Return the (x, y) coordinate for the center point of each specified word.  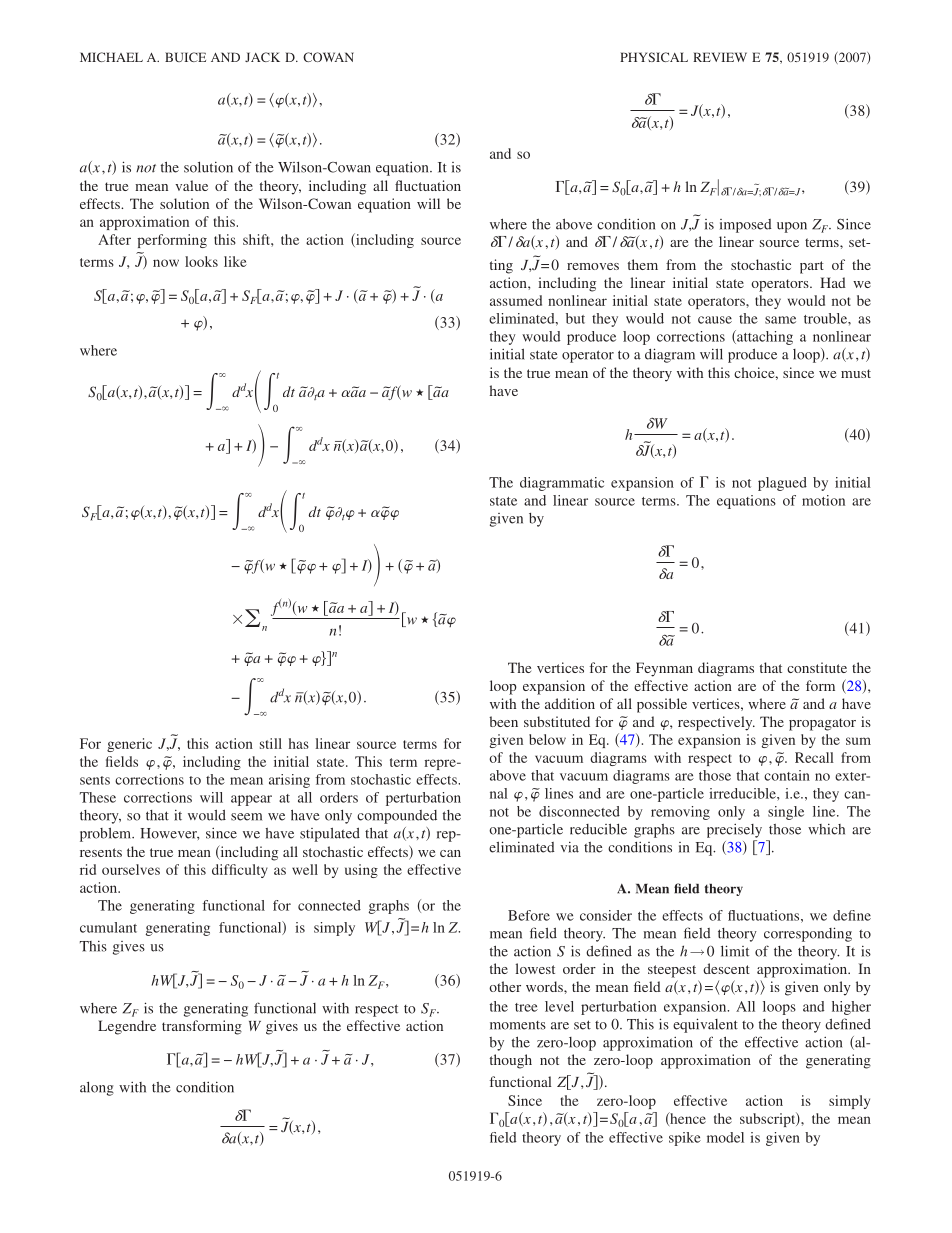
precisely (734, 831)
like (235, 261)
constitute (817, 667)
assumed (516, 300)
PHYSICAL (654, 57)
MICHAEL (111, 57)
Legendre (127, 1027)
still (271, 743)
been (503, 721)
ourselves (131, 869)
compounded (397, 817)
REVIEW (720, 57)
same (780, 320)
